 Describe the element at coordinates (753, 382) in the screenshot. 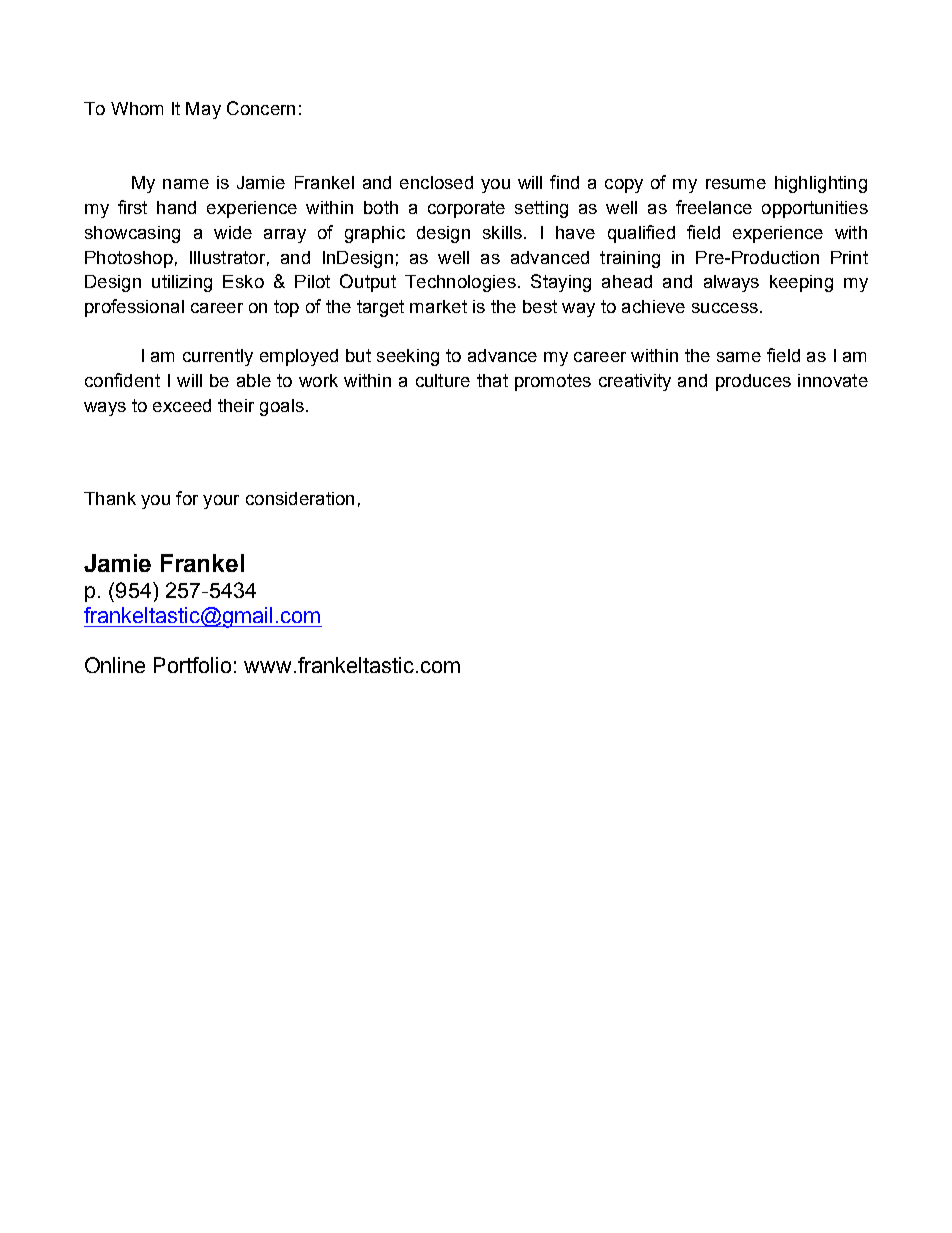

I see `produces` at that location.
